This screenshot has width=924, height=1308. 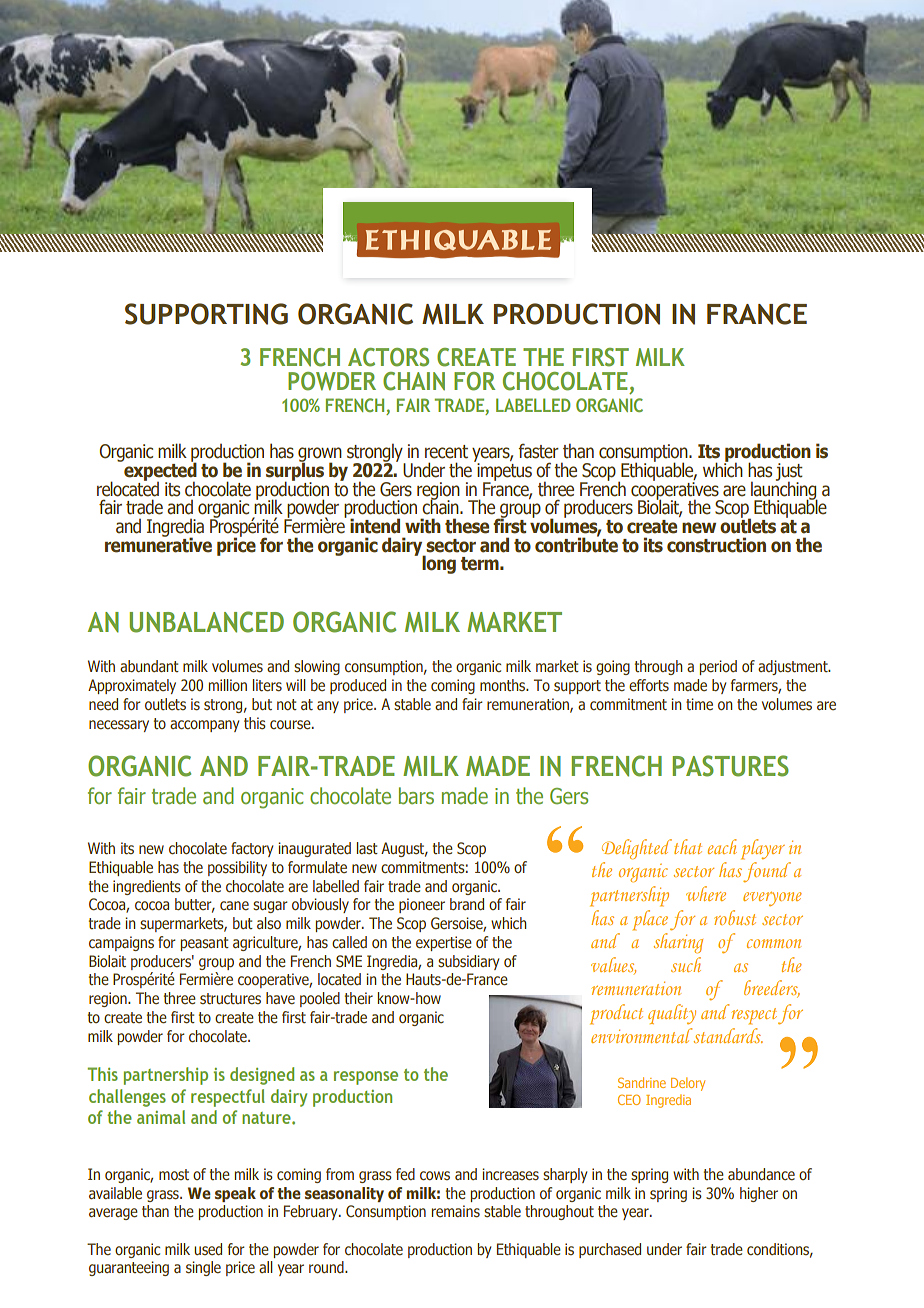 What do you see at coordinates (784, 490) in the screenshot?
I see `launching` at bounding box center [784, 490].
